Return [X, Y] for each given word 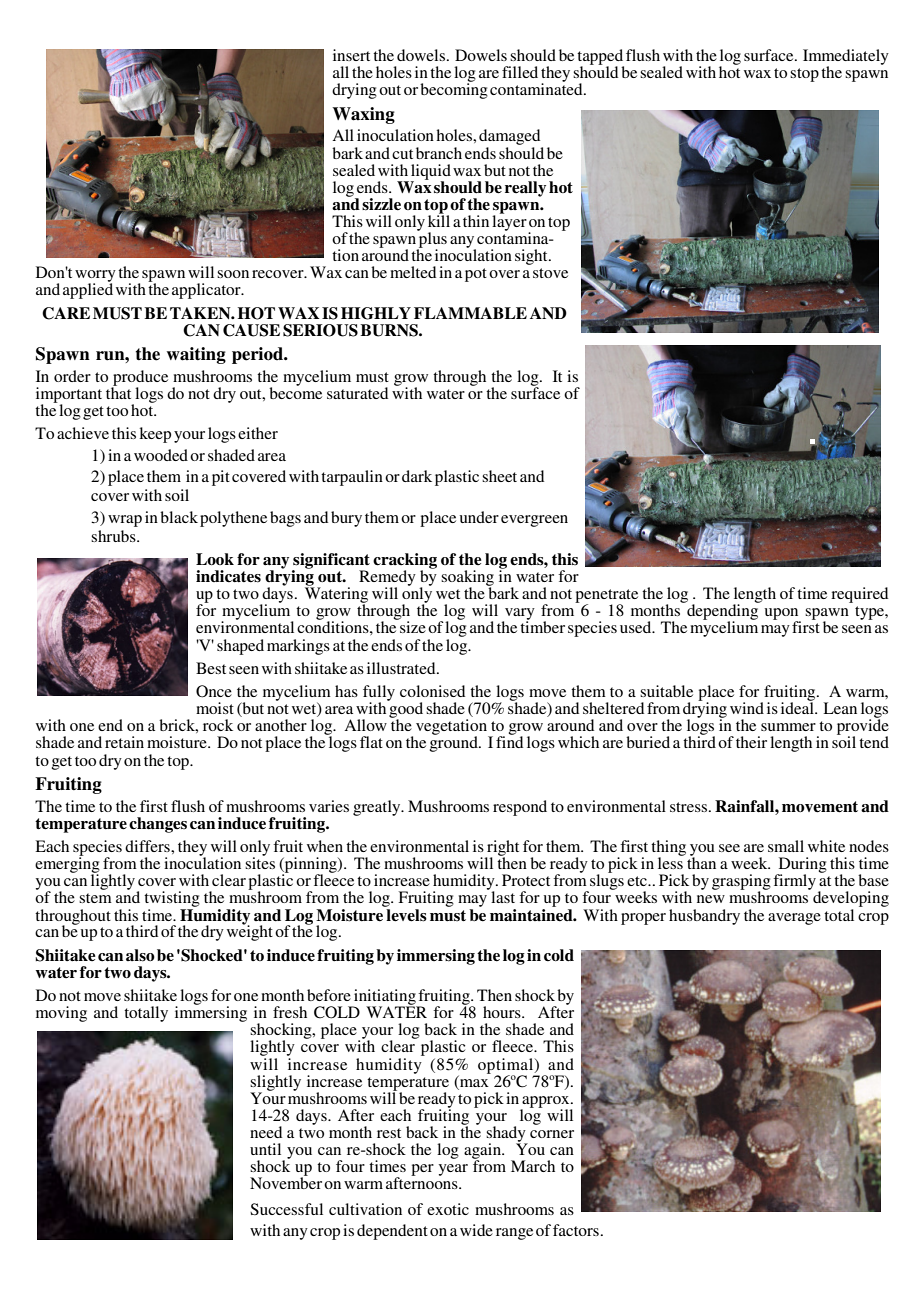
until [265, 1149]
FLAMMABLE [470, 313]
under [479, 517]
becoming [454, 90]
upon [783, 615]
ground [455, 743]
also [140, 955]
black [179, 517]
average [794, 919]
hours [503, 1012]
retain [124, 742]
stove [550, 273]
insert [351, 55]
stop [804, 75]
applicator [207, 291]
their [751, 742]
